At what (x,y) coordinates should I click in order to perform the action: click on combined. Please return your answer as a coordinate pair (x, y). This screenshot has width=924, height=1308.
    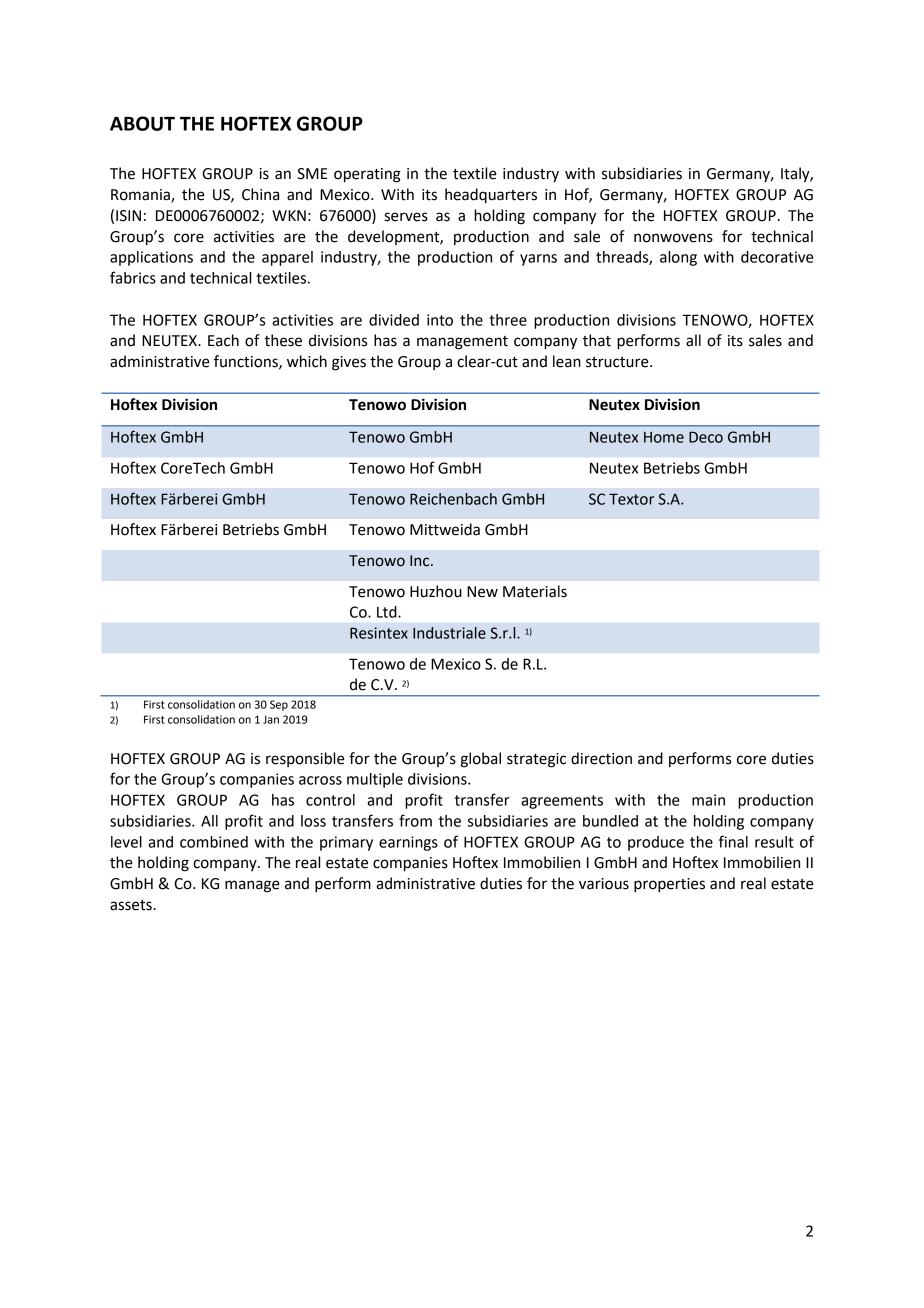
    Looking at the image, I should click on (214, 842).
